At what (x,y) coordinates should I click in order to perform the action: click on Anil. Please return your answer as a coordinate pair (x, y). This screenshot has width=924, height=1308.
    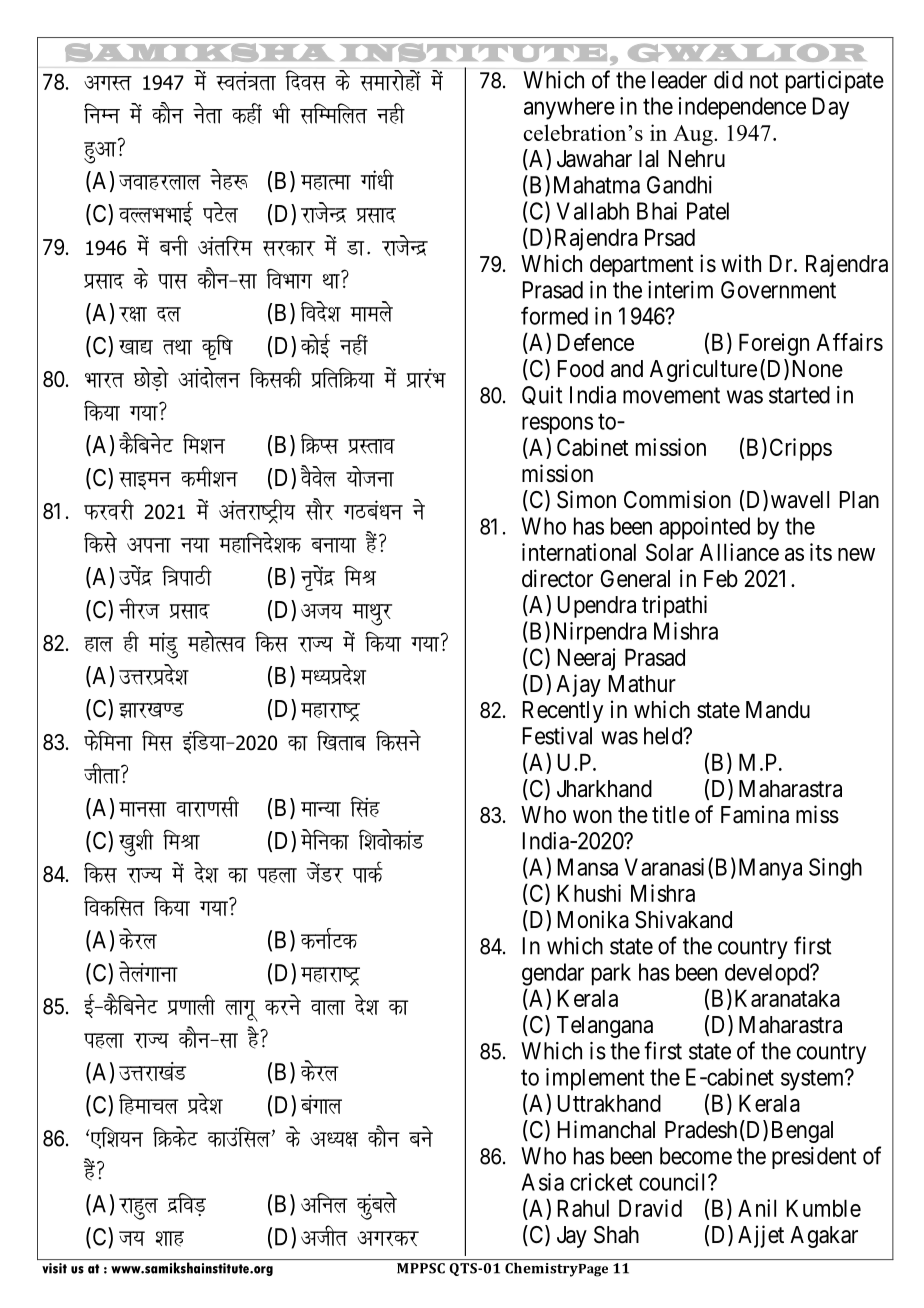
    Looking at the image, I should click on (757, 1208).
